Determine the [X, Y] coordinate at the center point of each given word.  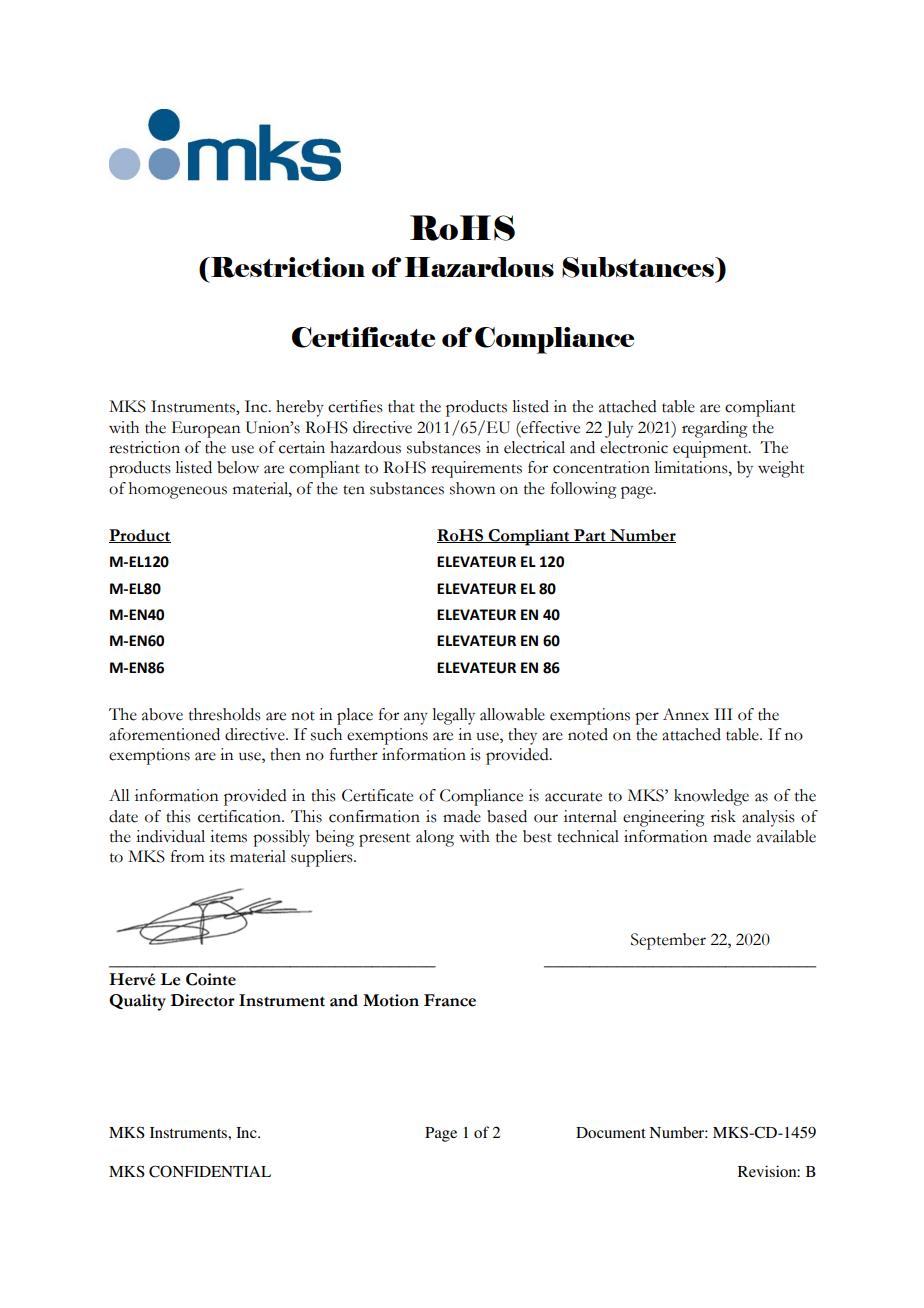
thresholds [225, 714]
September [668, 941]
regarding [714, 429]
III [723, 714]
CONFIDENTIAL [210, 1171]
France [450, 1000]
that [401, 406]
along [435, 838]
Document [611, 1132]
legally [453, 716]
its [217, 856]
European [206, 429]
